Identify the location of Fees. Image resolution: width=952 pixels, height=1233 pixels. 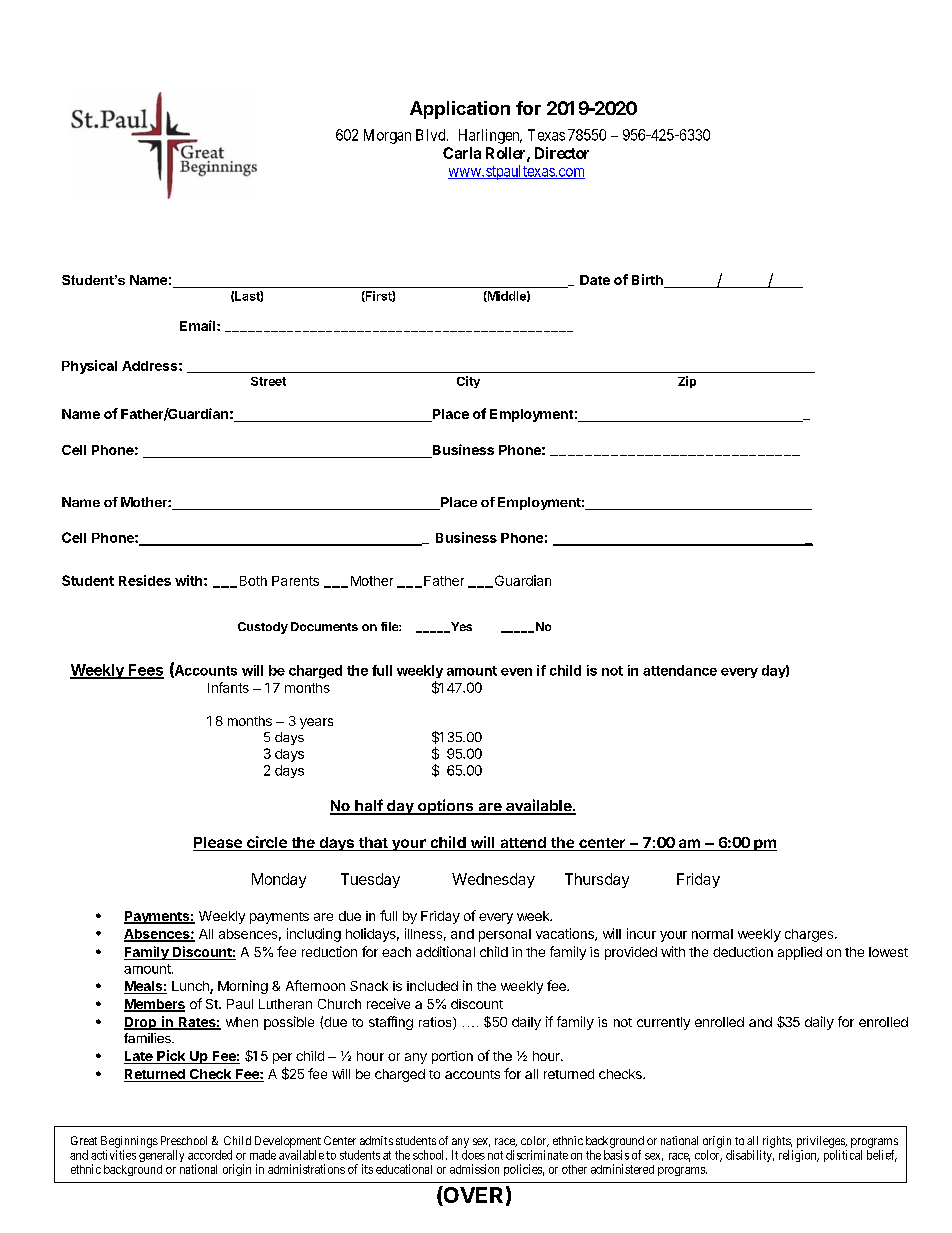
(145, 671).
